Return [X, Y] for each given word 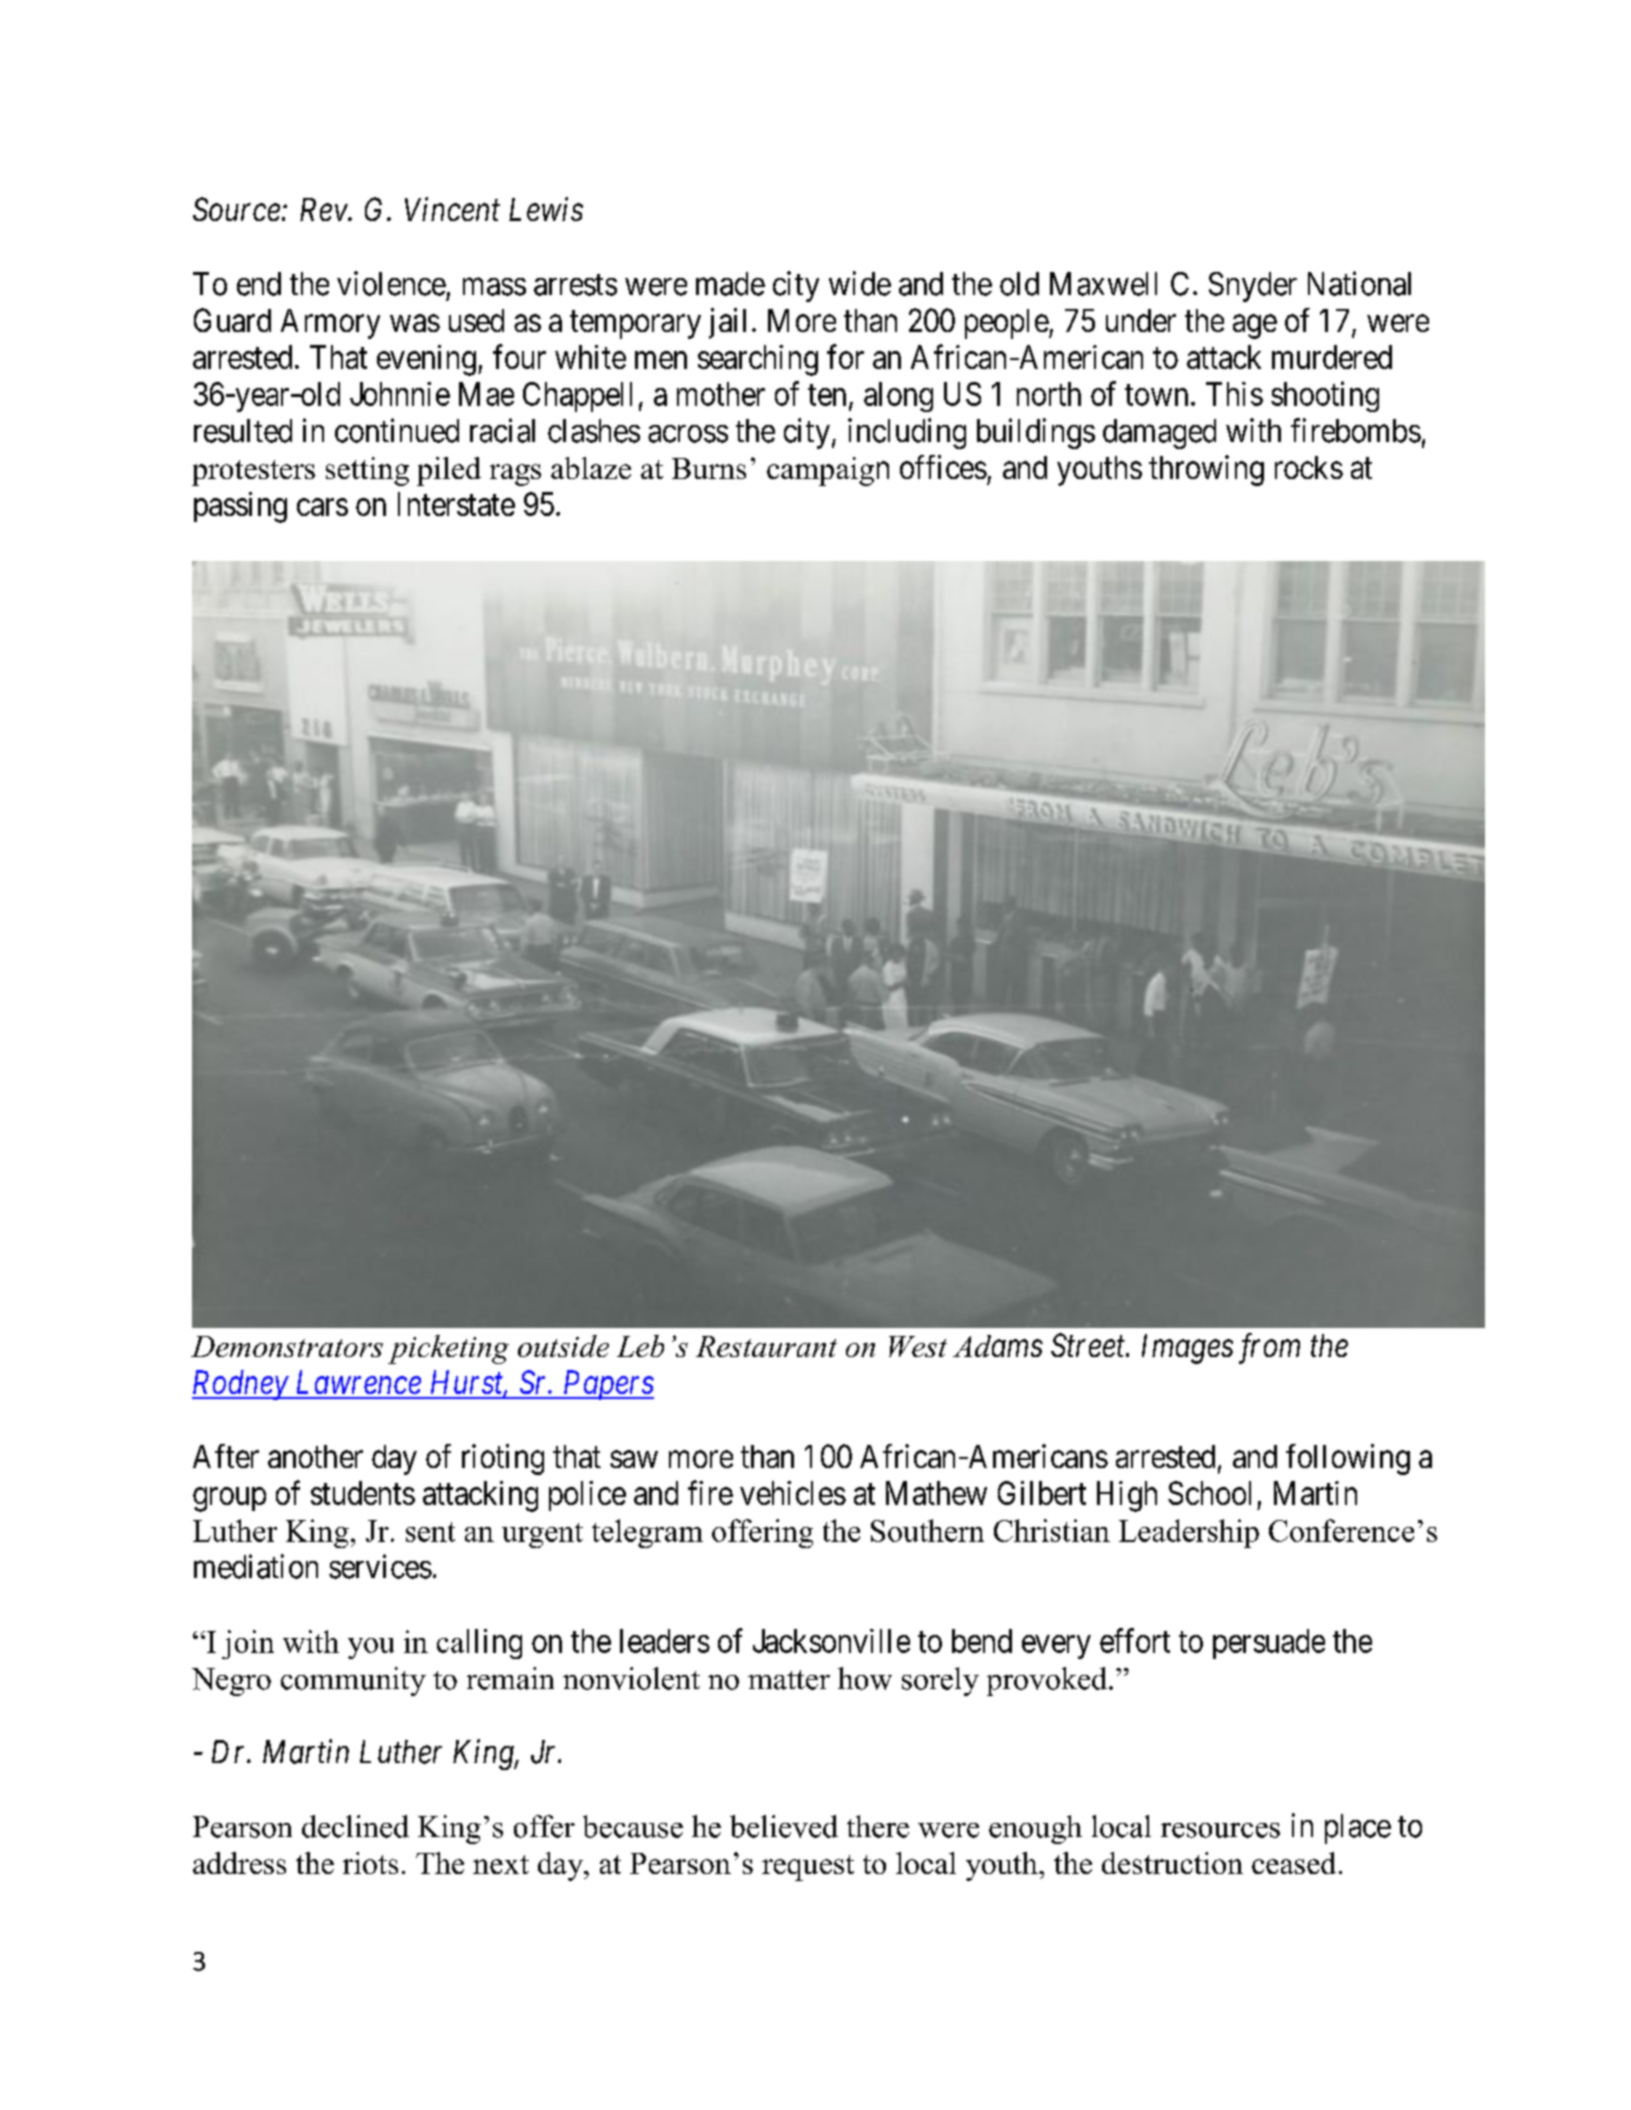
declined [355, 1826]
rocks [1309, 467]
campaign [828, 471]
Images [1187, 1349]
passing [240, 507]
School [1209, 1493]
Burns [709, 468]
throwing [1206, 470]
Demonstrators [287, 1346]
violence [391, 283]
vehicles [793, 1493]
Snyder [1253, 287]
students [363, 1493]
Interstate [456, 504]
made [730, 284]
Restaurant [766, 1346]
